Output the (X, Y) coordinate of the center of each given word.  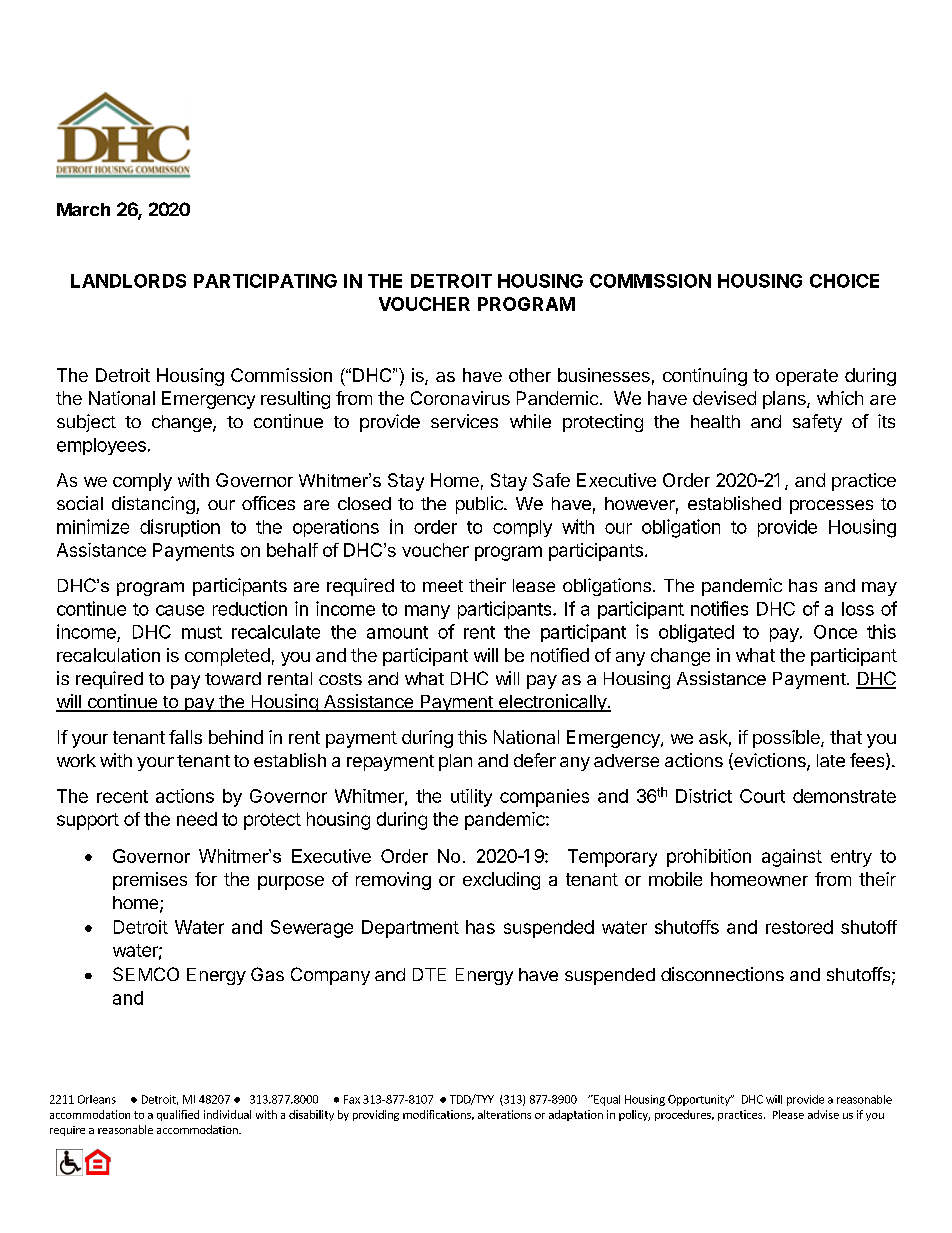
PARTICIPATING (265, 281)
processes (831, 507)
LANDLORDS (128, 281)
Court (762, 796)
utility (471, 798)
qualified (178, 1115)
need (197, 819)
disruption (180, 528)
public (480, 505)
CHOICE (844, 281)
